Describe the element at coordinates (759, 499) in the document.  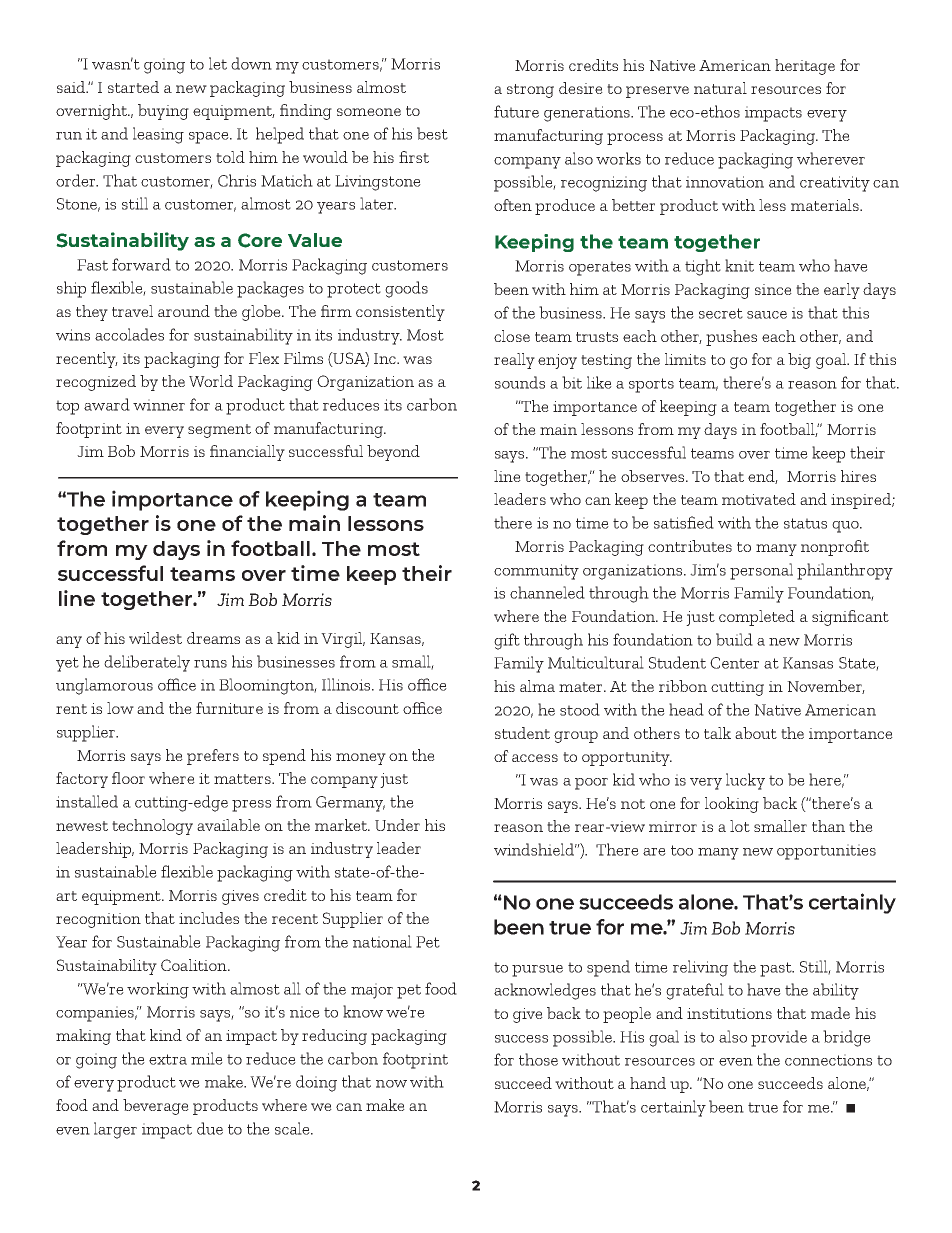
I see `motivated` at that location.
